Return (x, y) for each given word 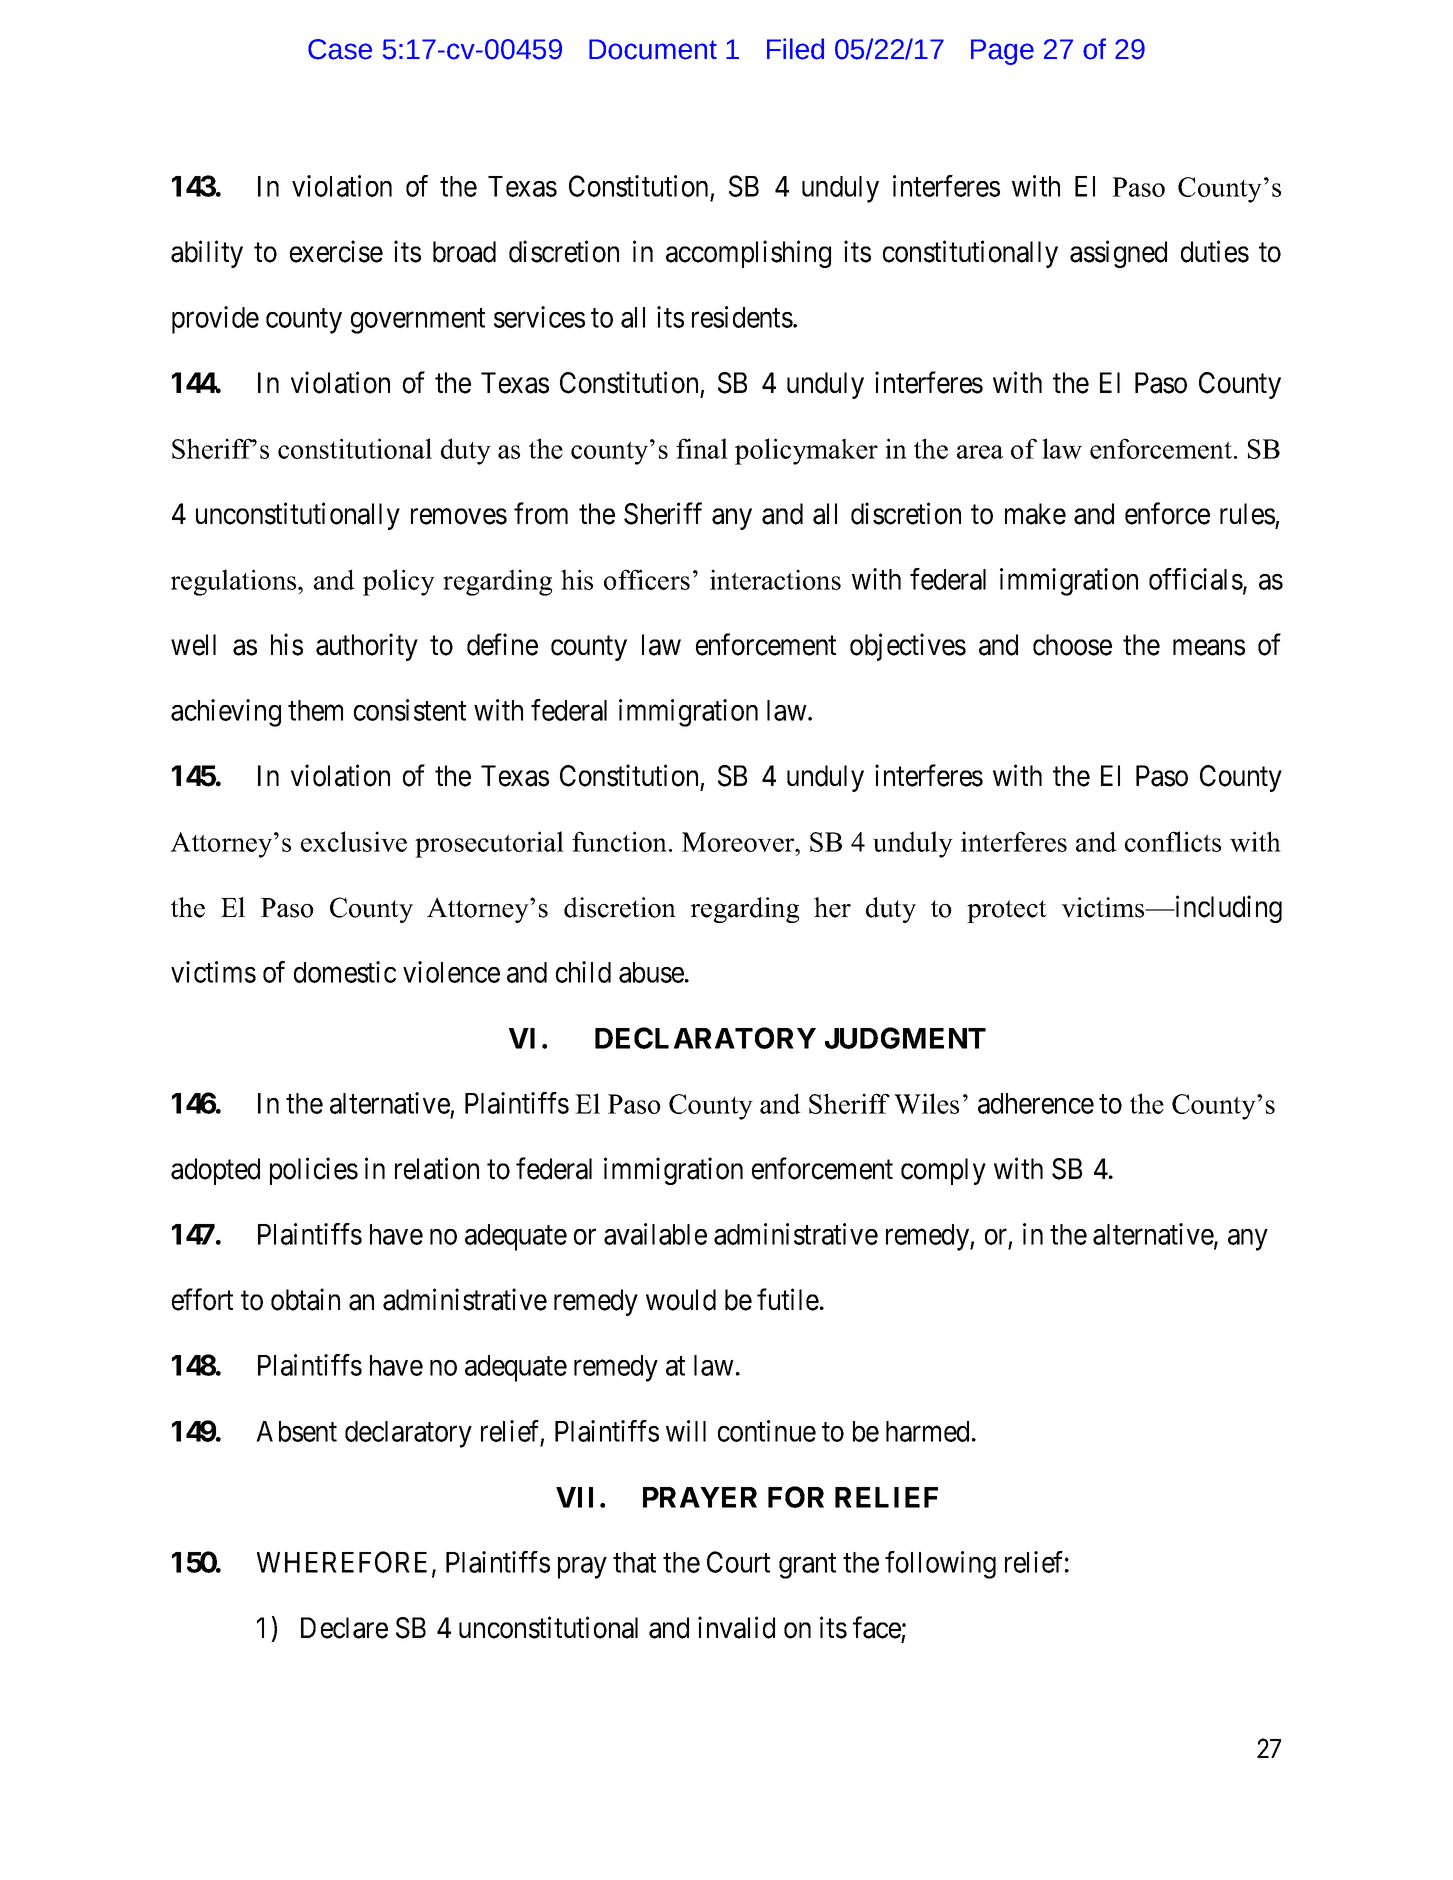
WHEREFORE (345, 1563)
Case (340, 49)
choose (1072, 645)
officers (647, 579)
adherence (1036, 1103)
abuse (651, 972)
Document (653, 49)
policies (314, 1171)
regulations (235, 582)
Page (1002, 52)
